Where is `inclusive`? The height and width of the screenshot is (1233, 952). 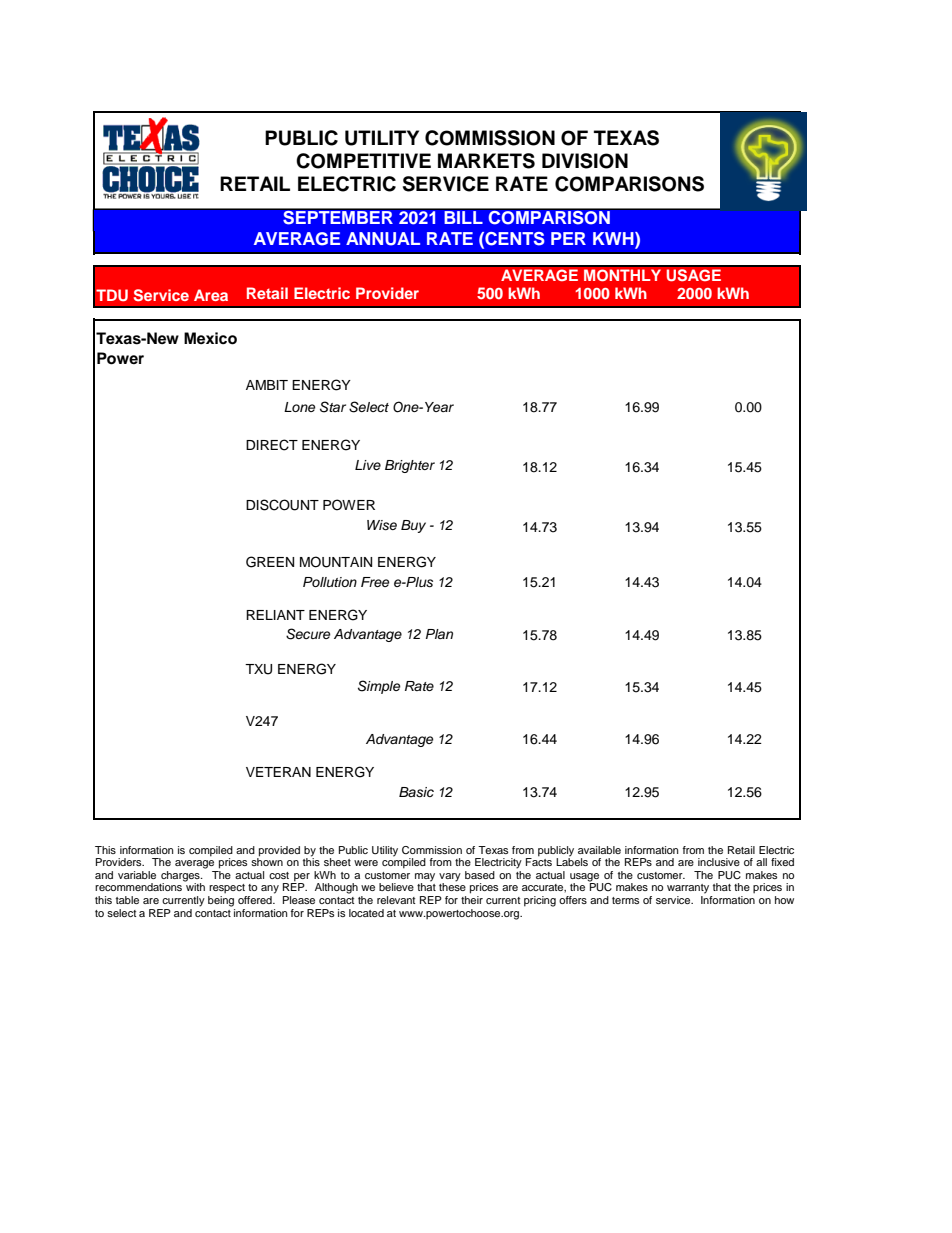 inclusive is located at coordinates (719, 862).
